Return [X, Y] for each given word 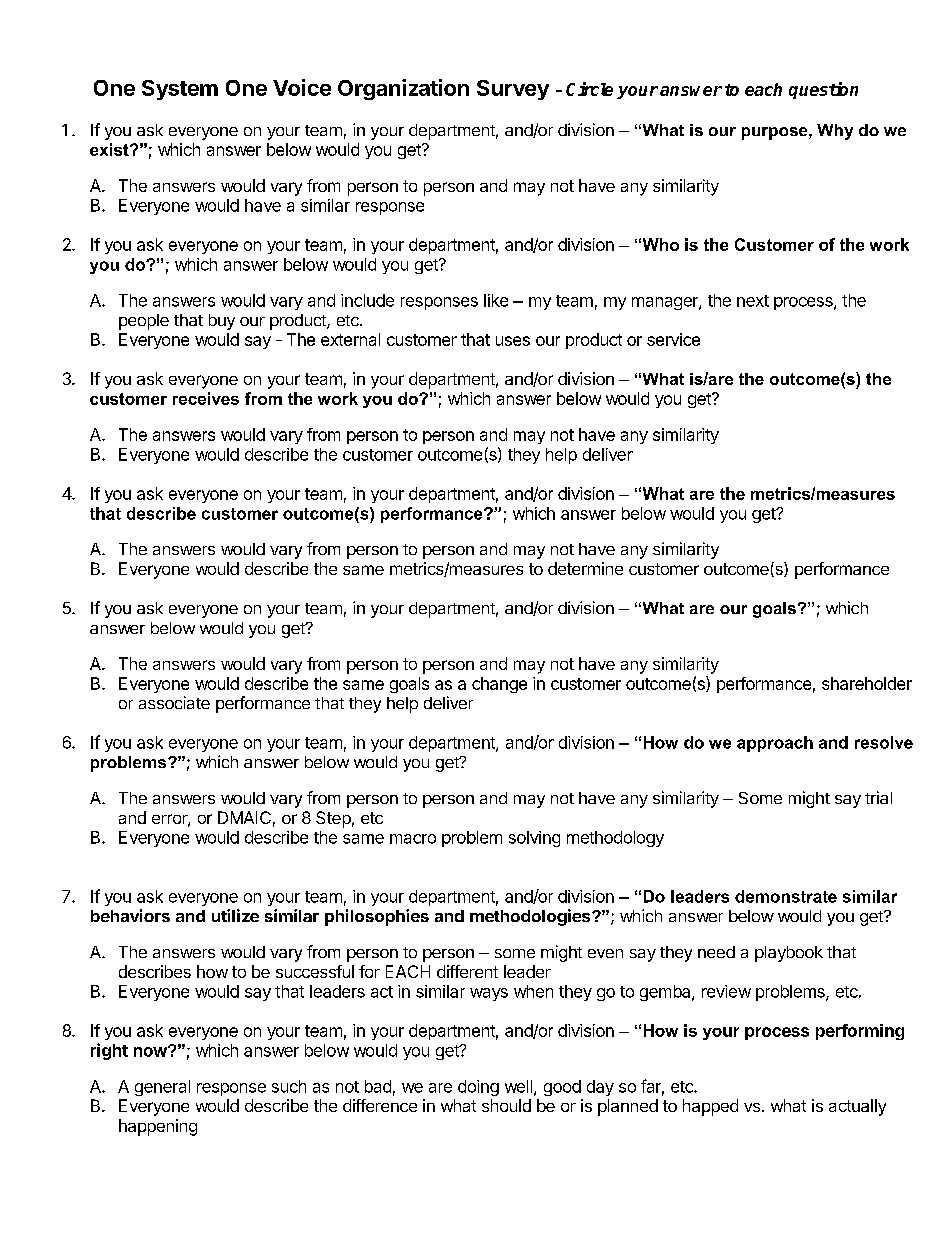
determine [585, 568]
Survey [513, 90]
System [180, 90]
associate [174, 702]
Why [835, 132]
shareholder [867, 683]
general [162, 1088]
